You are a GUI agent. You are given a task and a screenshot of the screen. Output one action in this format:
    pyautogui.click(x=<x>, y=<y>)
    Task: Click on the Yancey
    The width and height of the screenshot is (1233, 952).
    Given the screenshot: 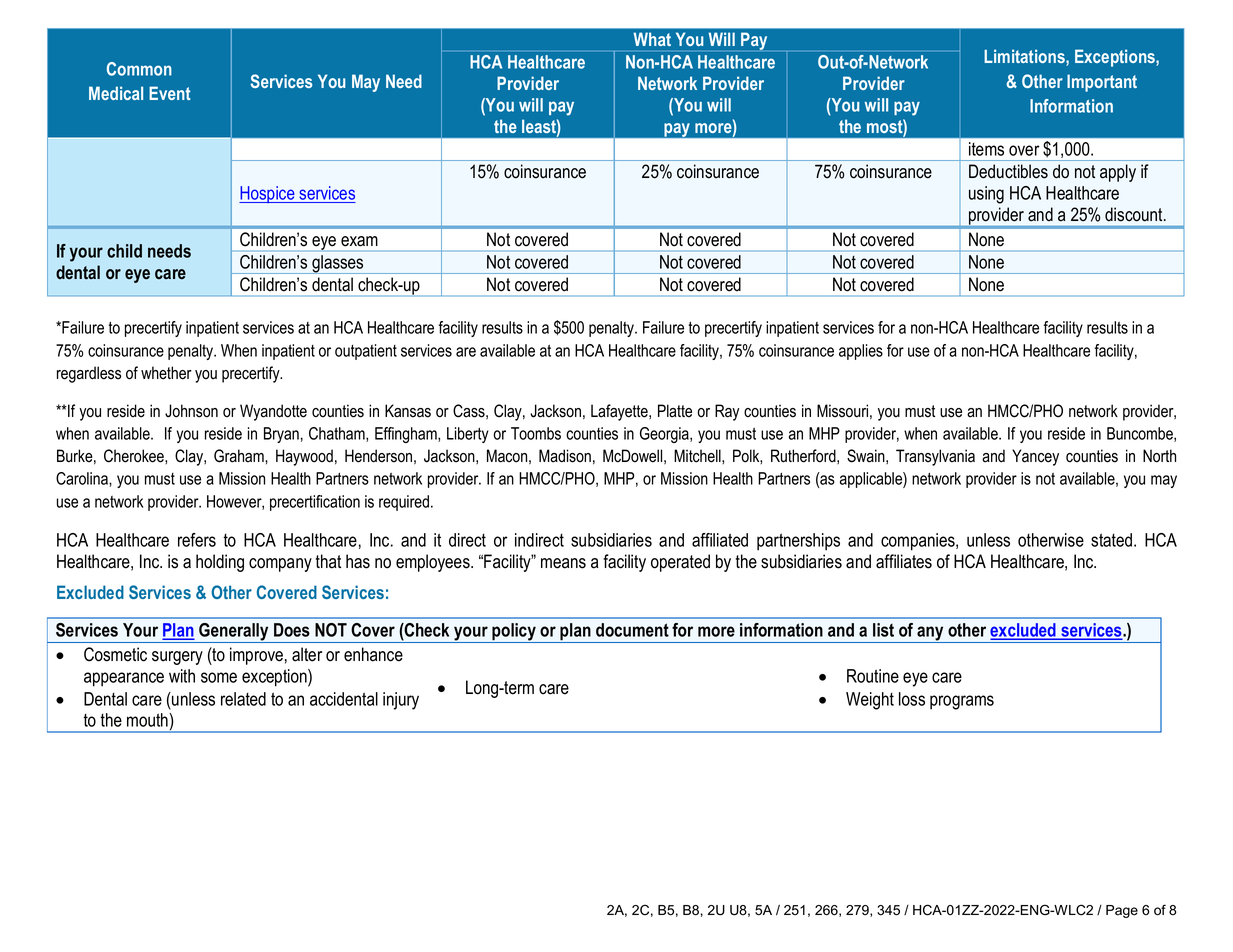 What is the action you would take?
    pyautogui.click(x=1035, y=457)
